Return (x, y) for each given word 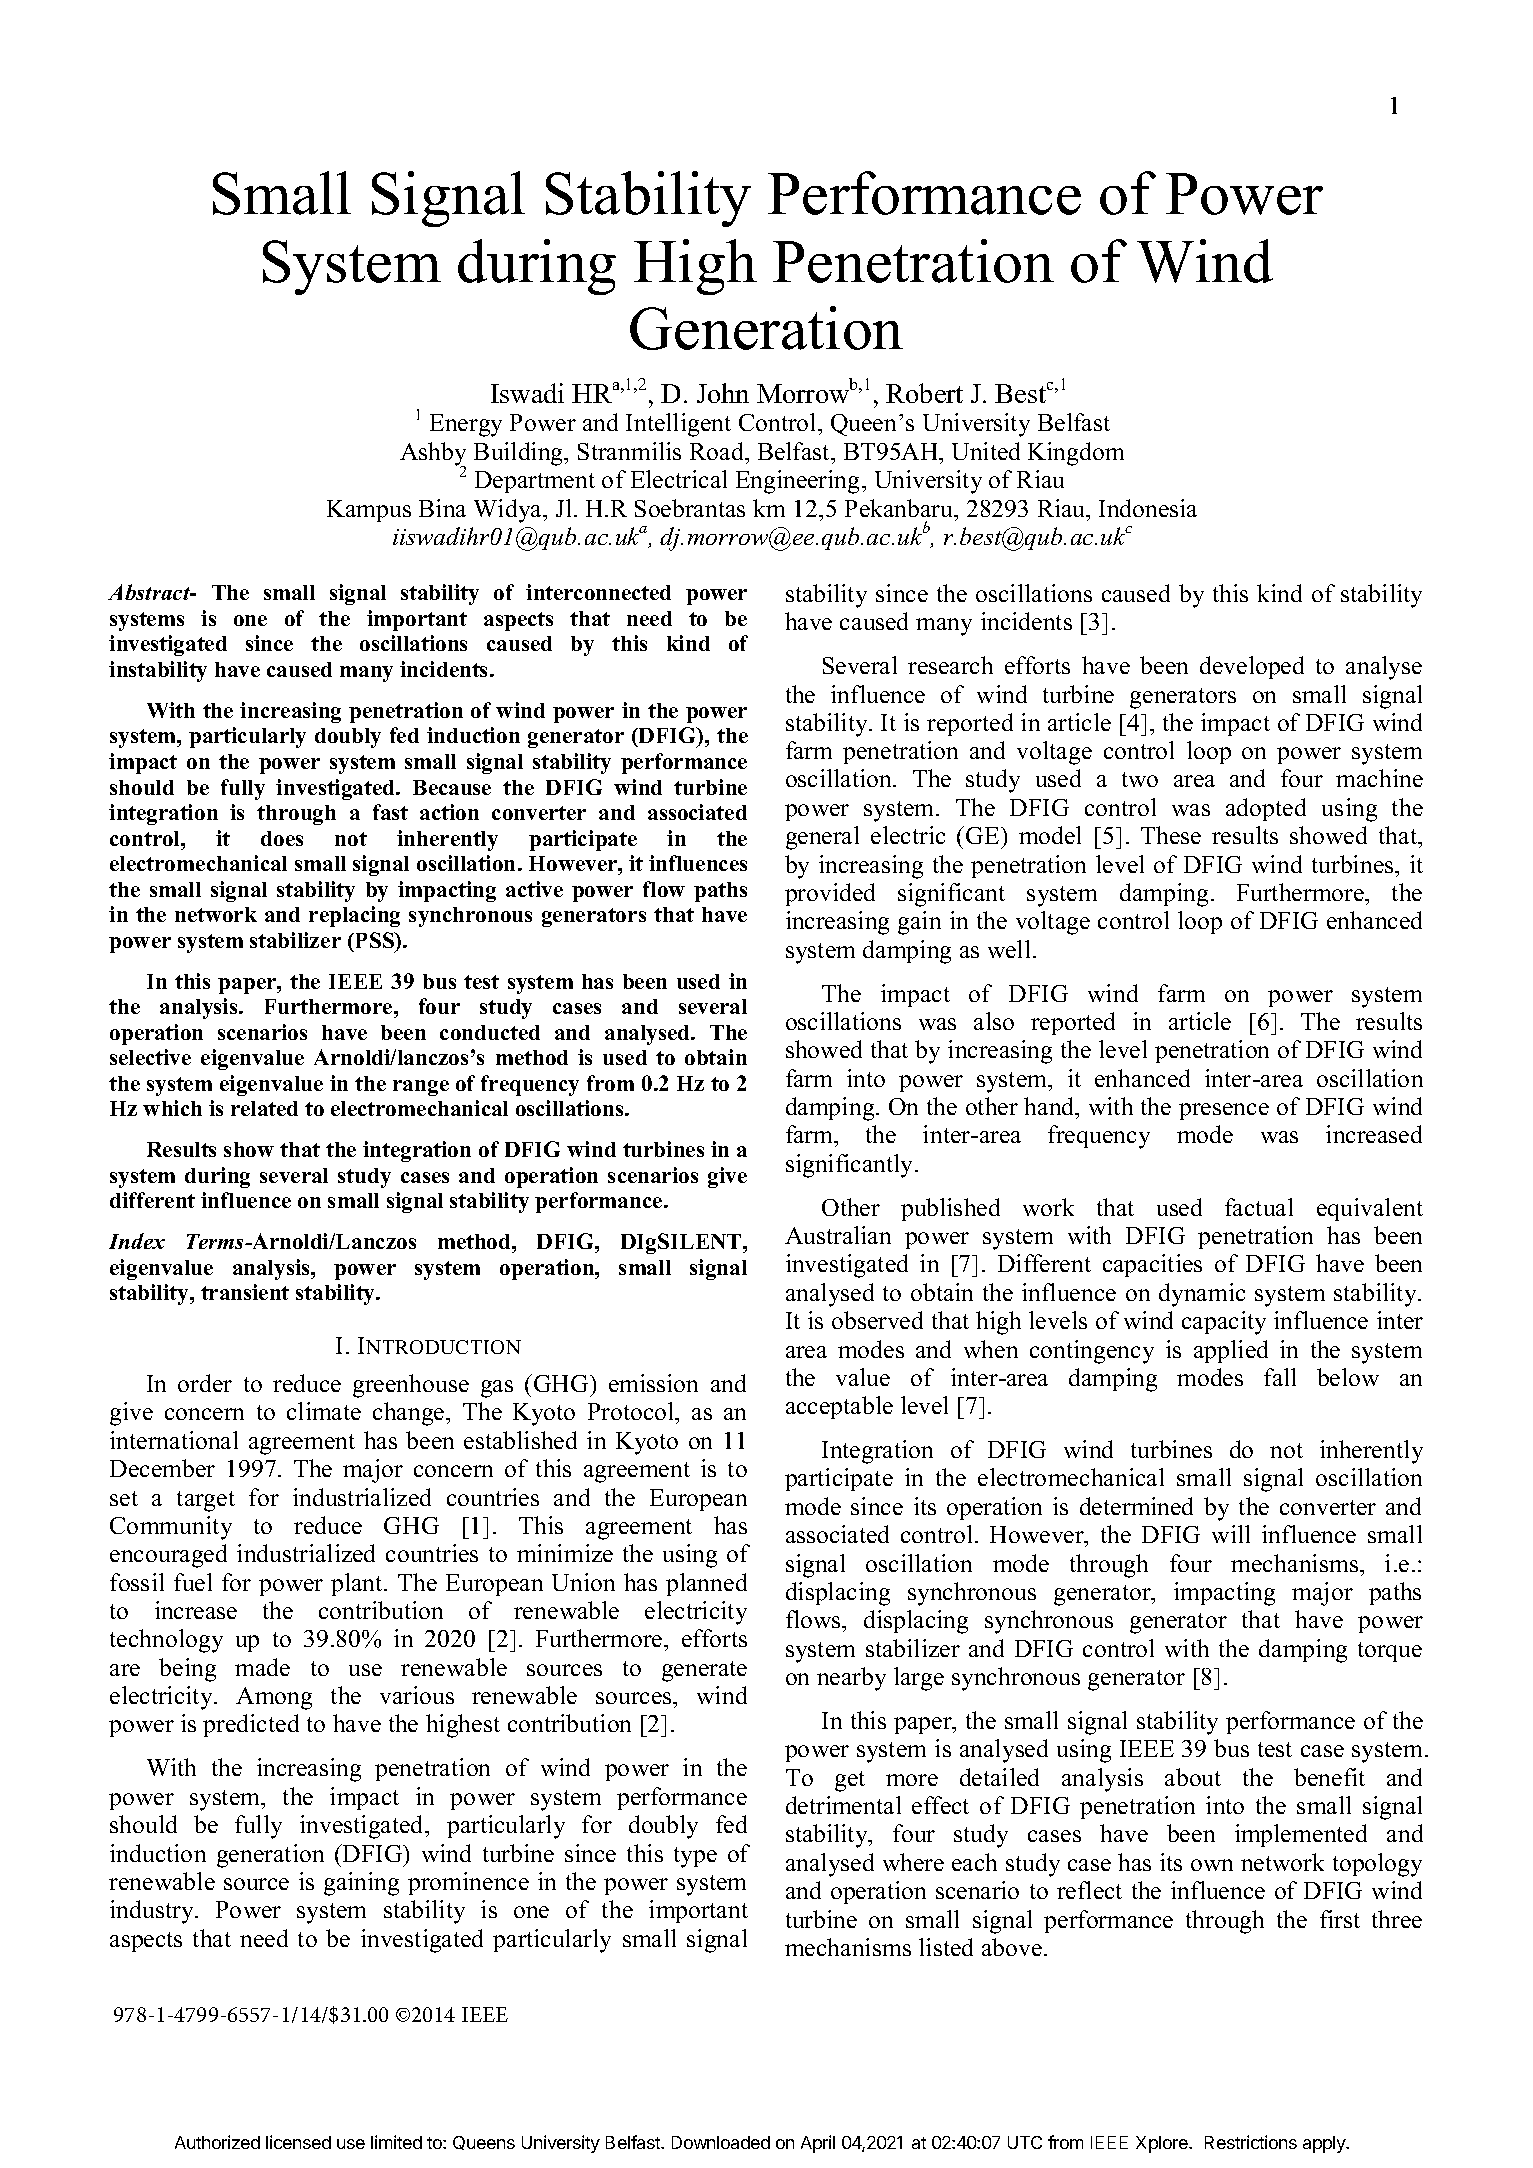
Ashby (433, 455)
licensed (298, 2142)
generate (704, 1671)
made (262, 1667)
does (282, 838)
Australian (838, 1235)
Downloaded (721, 2142)
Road (718, 451)
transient (245, 1292)
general (822, 838)
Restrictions (1251, 2142)
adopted (1266, 809)
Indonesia (1148, 508)
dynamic (1202, 1295)
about (1193, 1777)
